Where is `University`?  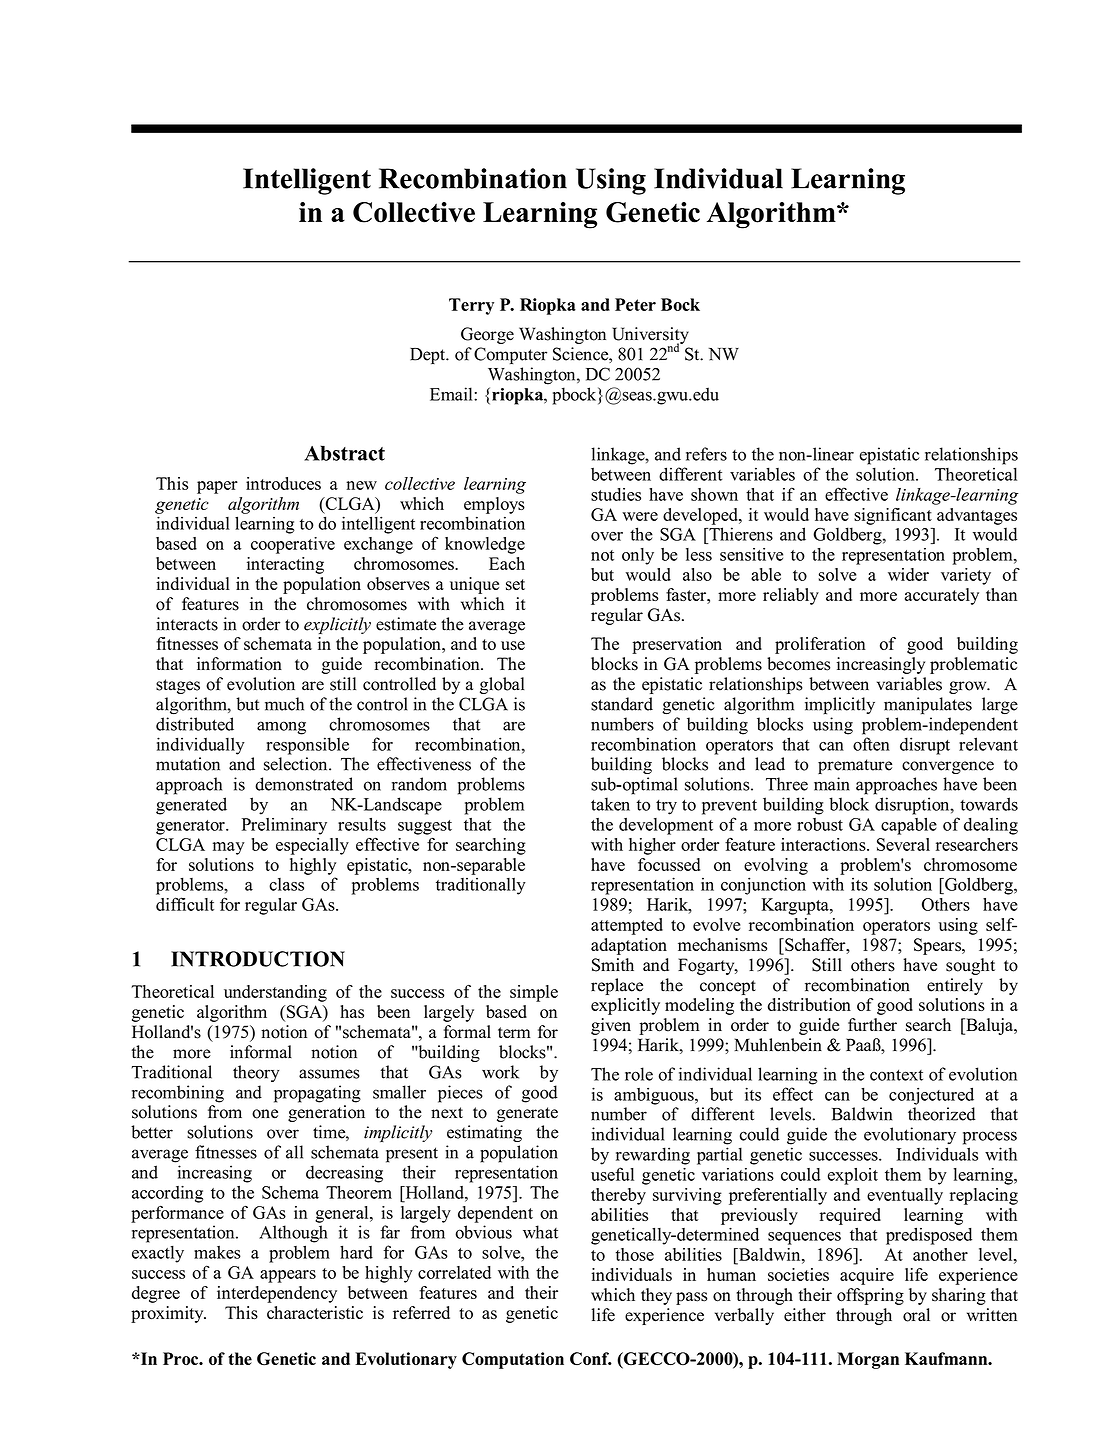
University is located at coordinates (650, 336).
